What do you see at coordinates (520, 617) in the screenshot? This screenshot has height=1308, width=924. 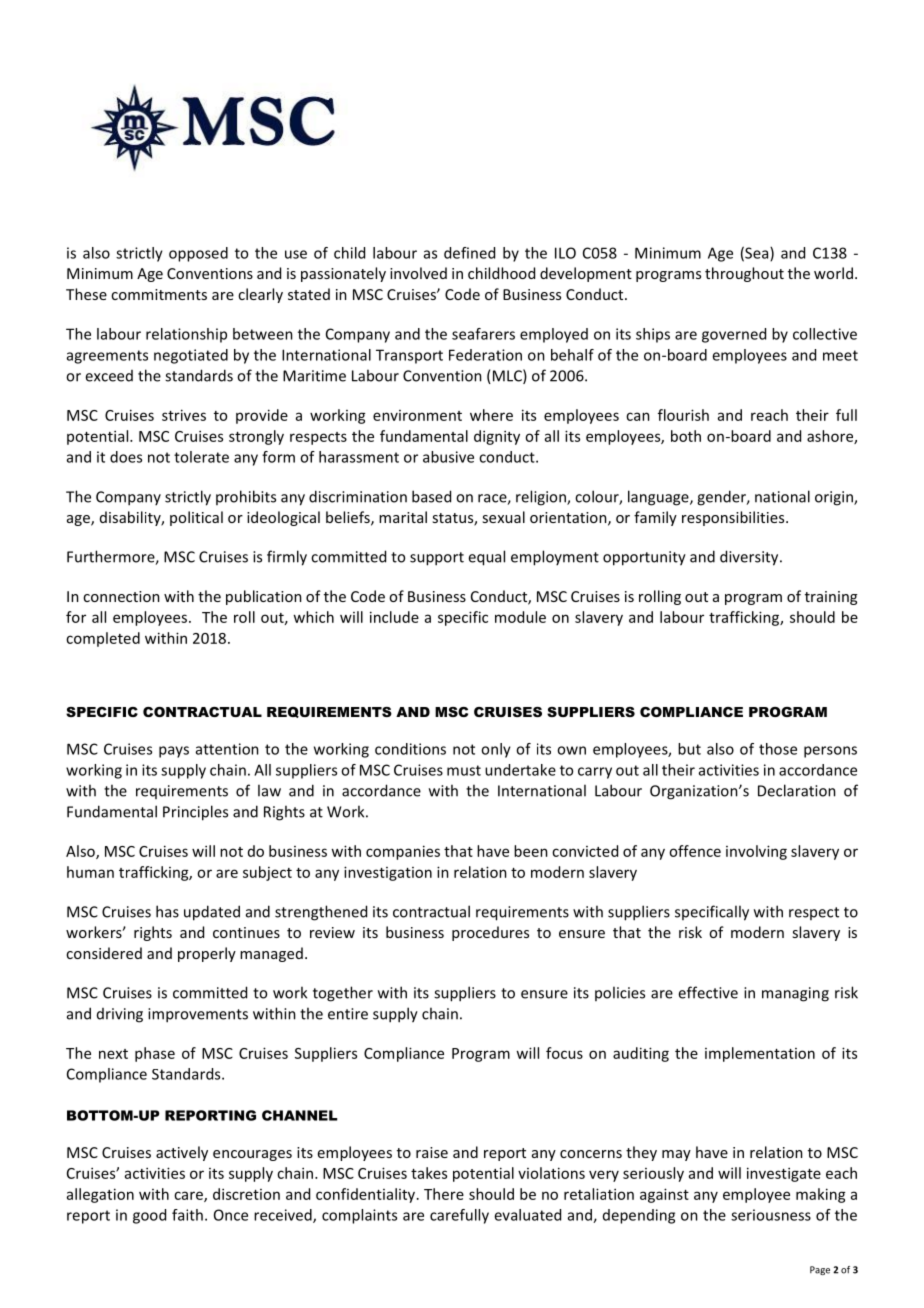 I see `module` at bounding box center [520, 617].
